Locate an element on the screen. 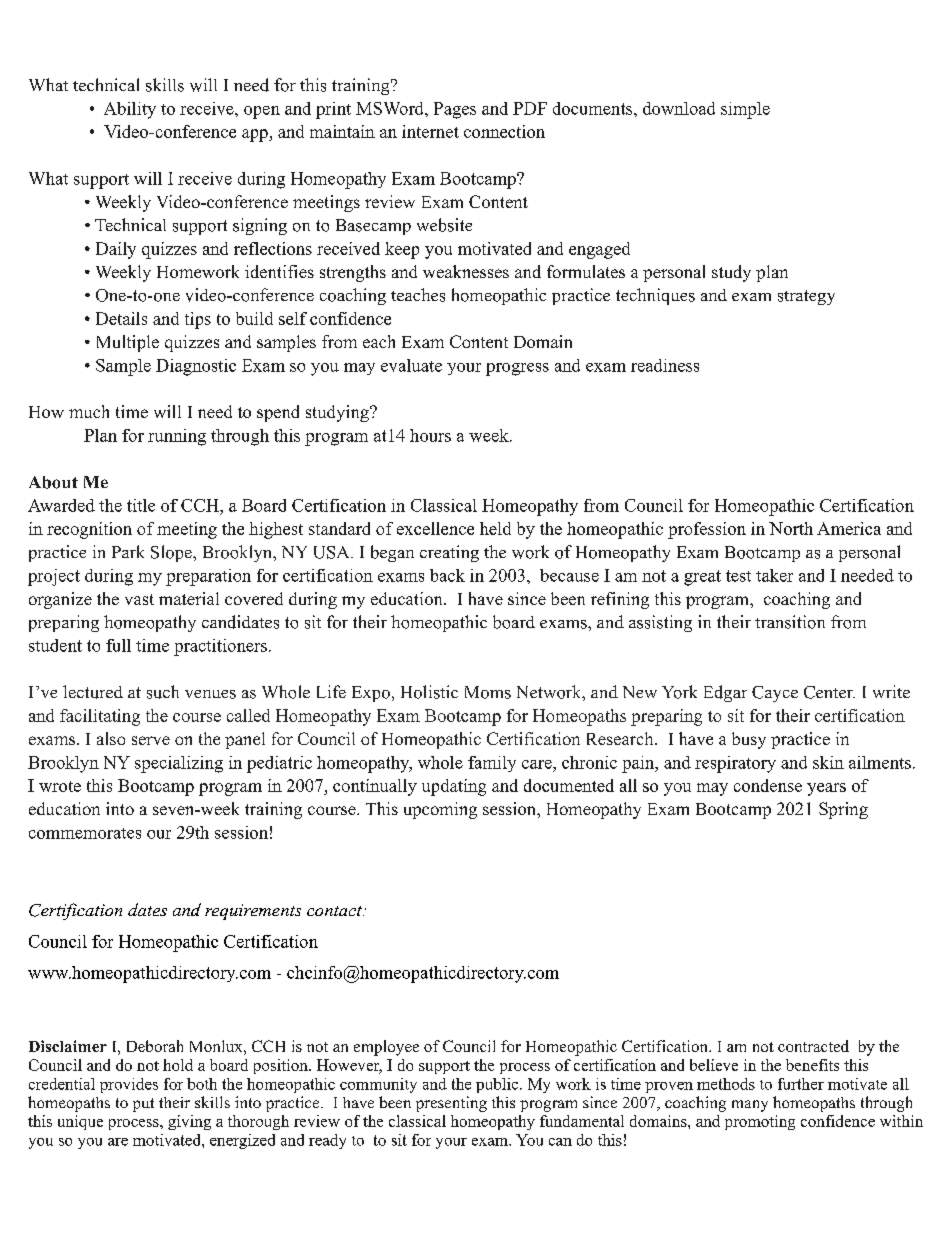  Ability is located at coordinates (130, 110).
